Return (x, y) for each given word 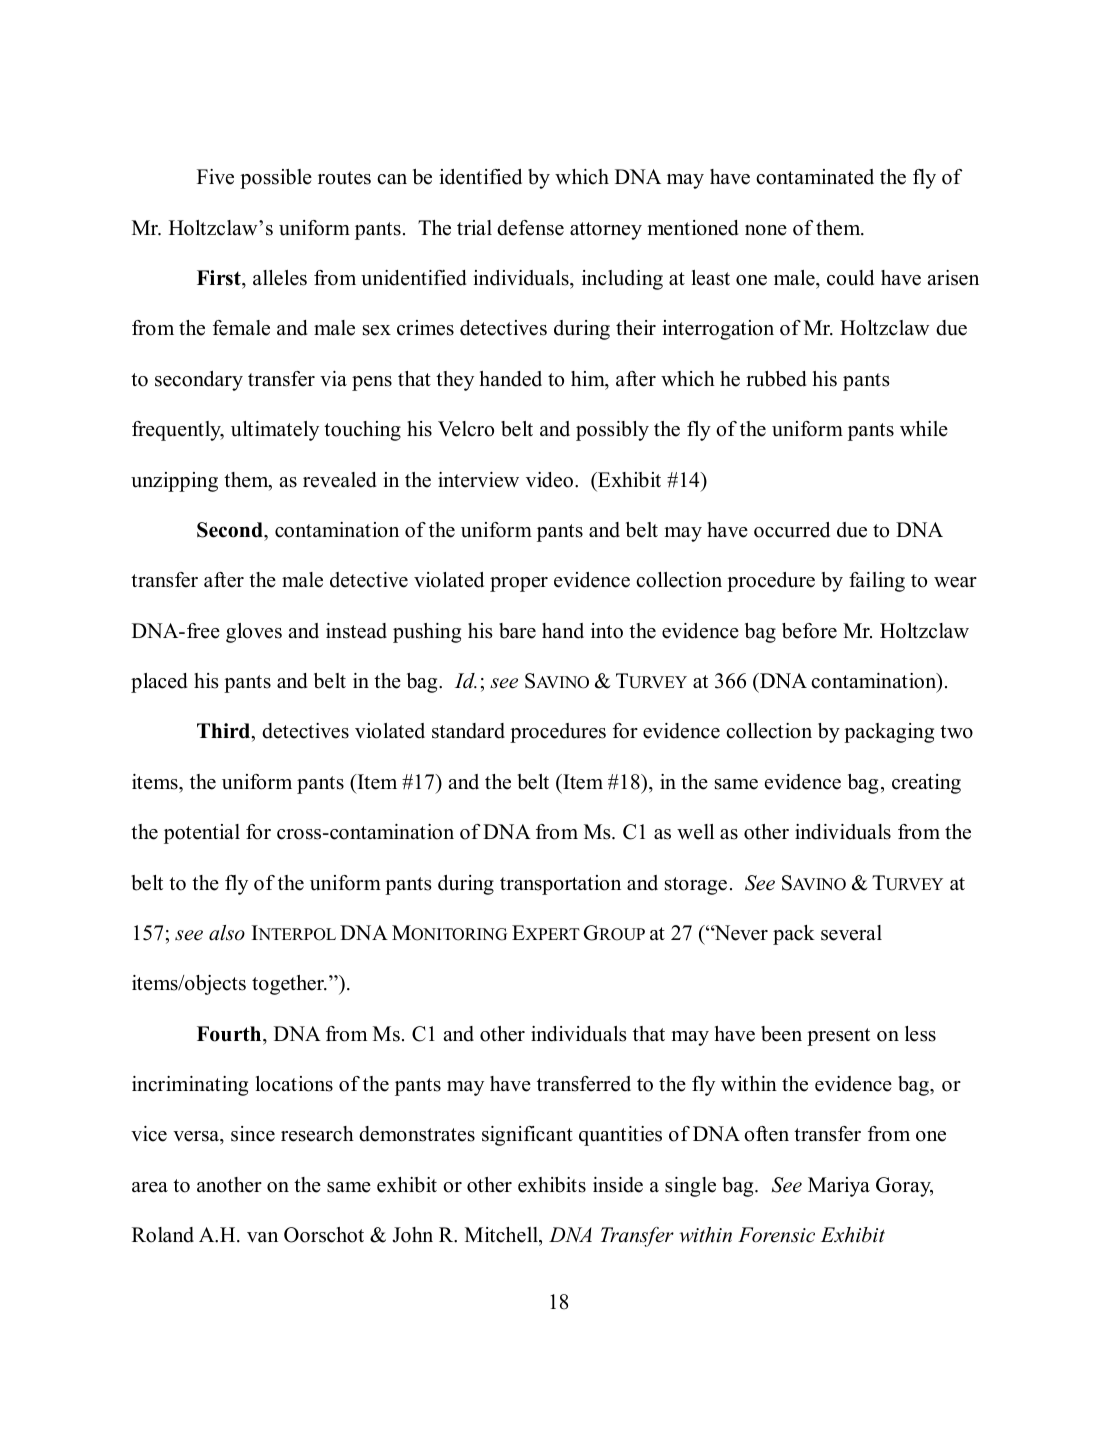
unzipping (174, 482)
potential (202, 834)
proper (519, 584)
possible (276, 179)
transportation (560, 885)
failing (877, 582)
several (851, 933)
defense (530, 228)
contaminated (815, 177)
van (262, 1237)
